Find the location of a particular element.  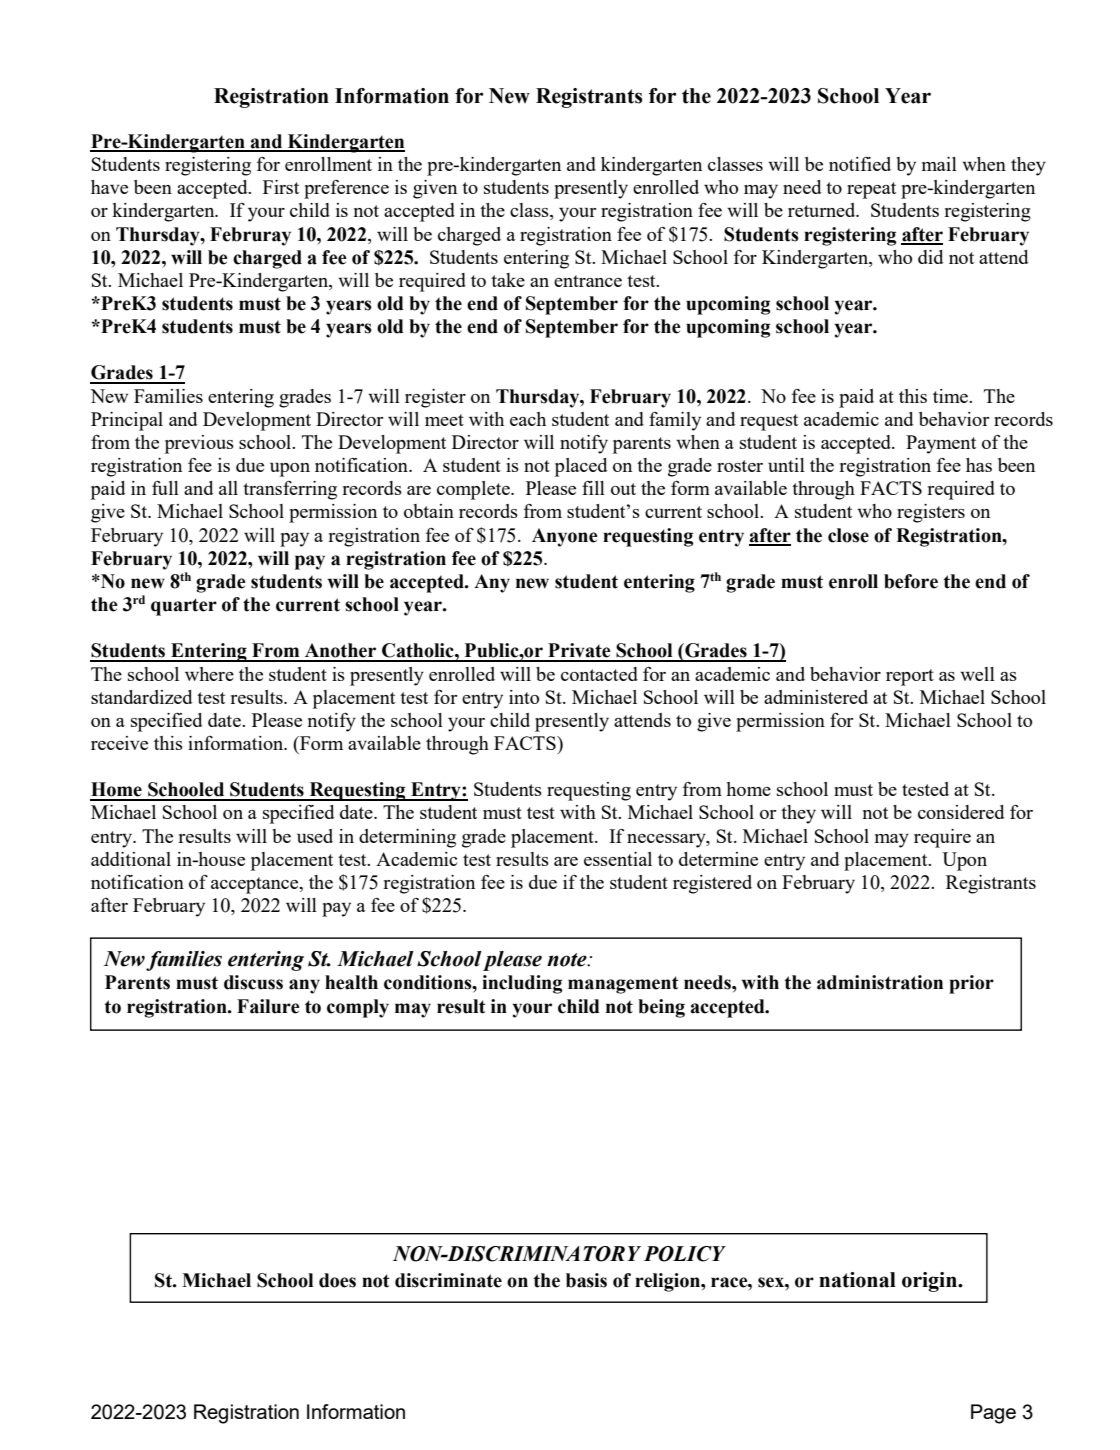

administration is located at coordinates (880, 982).
